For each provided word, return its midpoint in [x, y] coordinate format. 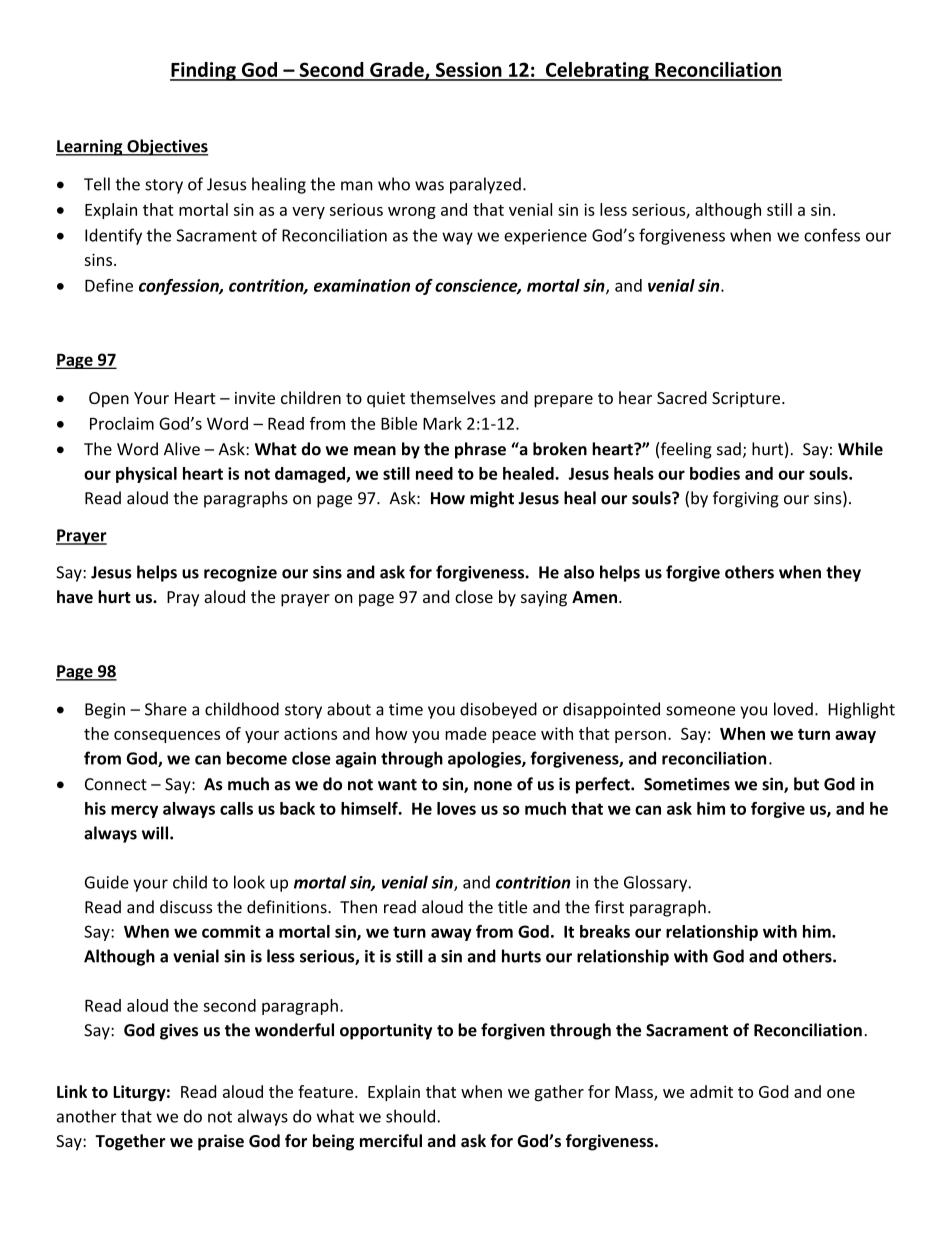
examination [362, 285]
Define [109, 285]
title [512, 907]
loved [793, 709]
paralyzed [485, 185]
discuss [186, 907]
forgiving [746, 499]
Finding [204, 71]
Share [166, 709]
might [492, 499]
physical [146, 475]
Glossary [657, 883]
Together [130, 1142]
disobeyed [498, 710]
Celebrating [597, 71]
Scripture [746, 400]
